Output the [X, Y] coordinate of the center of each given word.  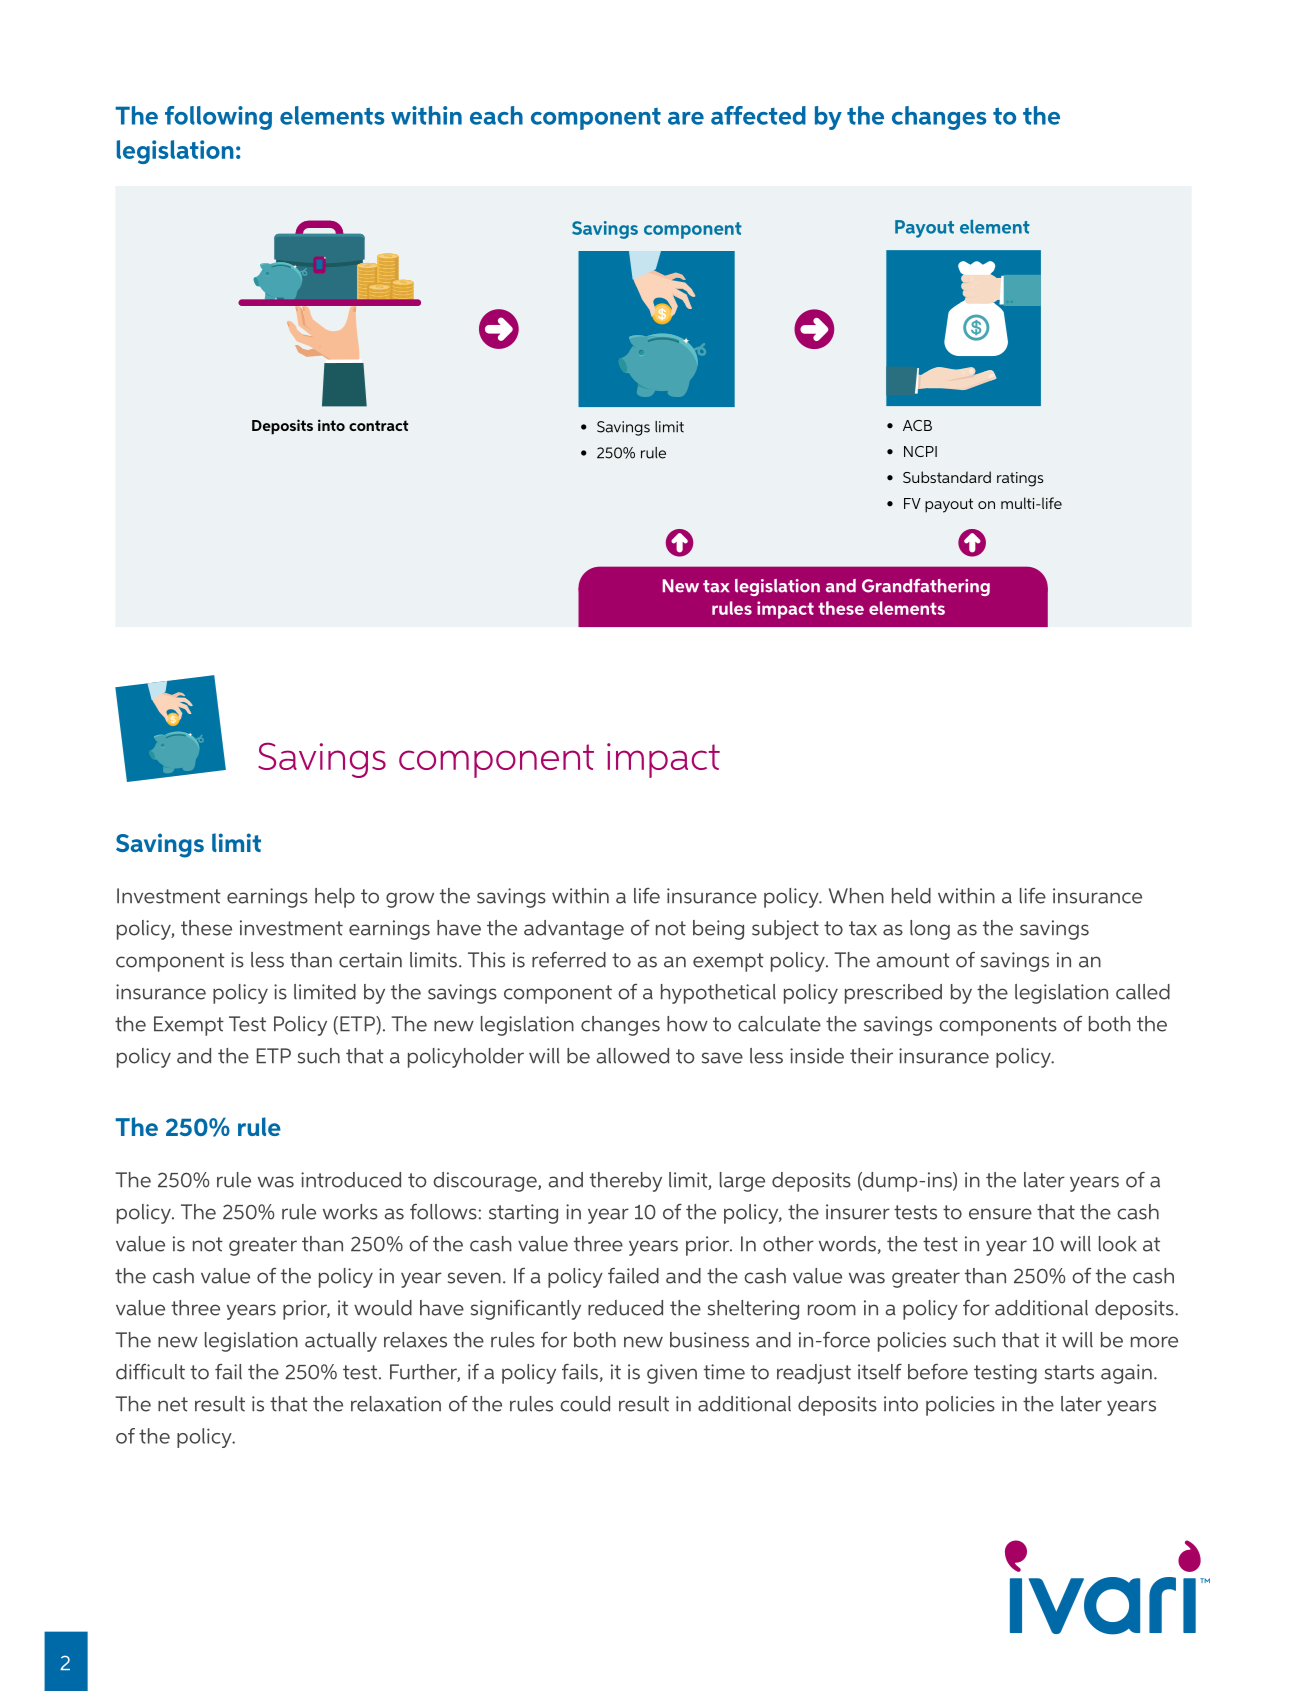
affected [758, 115]
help [335, 898]
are [686, 118]
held [911, 896]
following [218, 118]
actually [341, 1342]
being [718, 930]
